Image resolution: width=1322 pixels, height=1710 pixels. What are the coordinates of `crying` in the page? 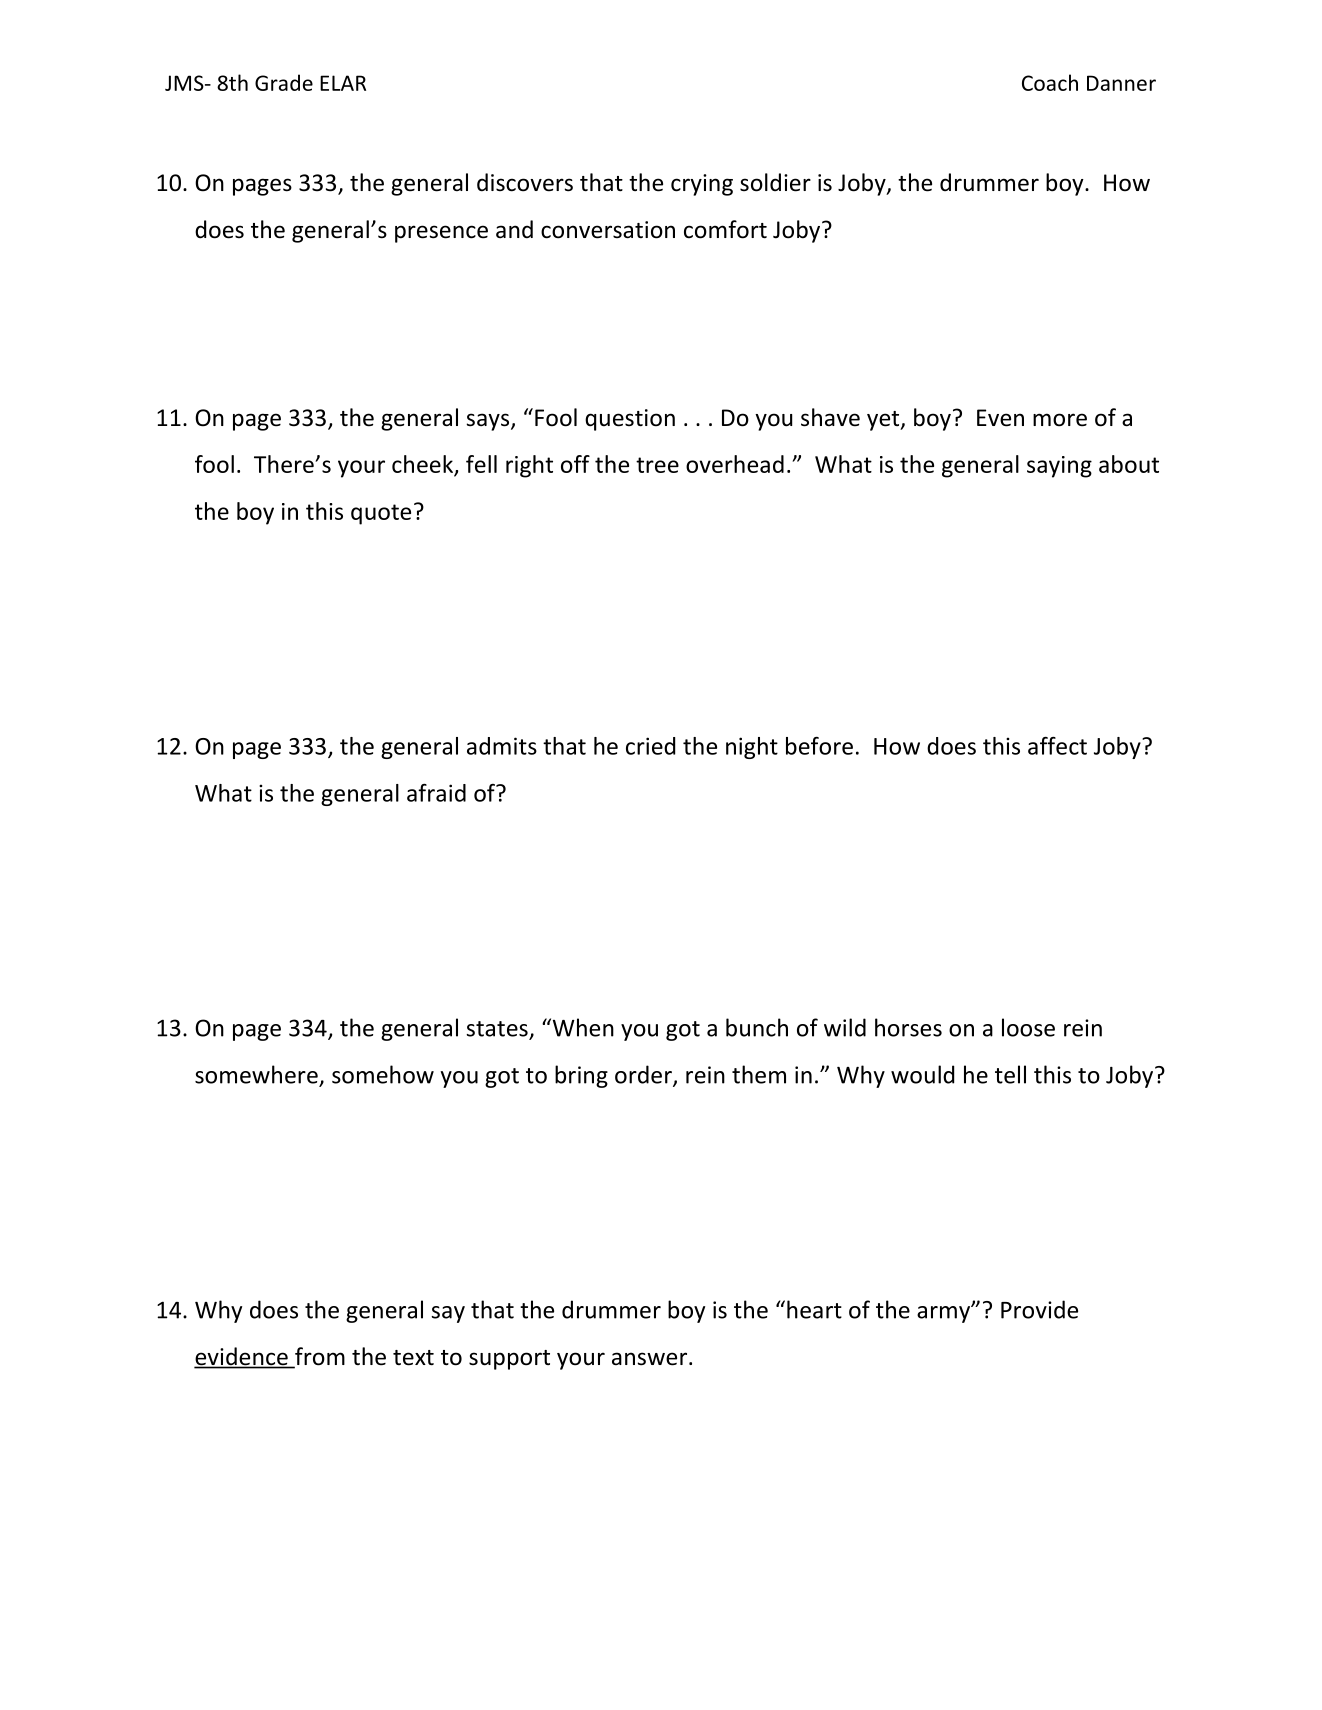 It's located at (702, 185).
